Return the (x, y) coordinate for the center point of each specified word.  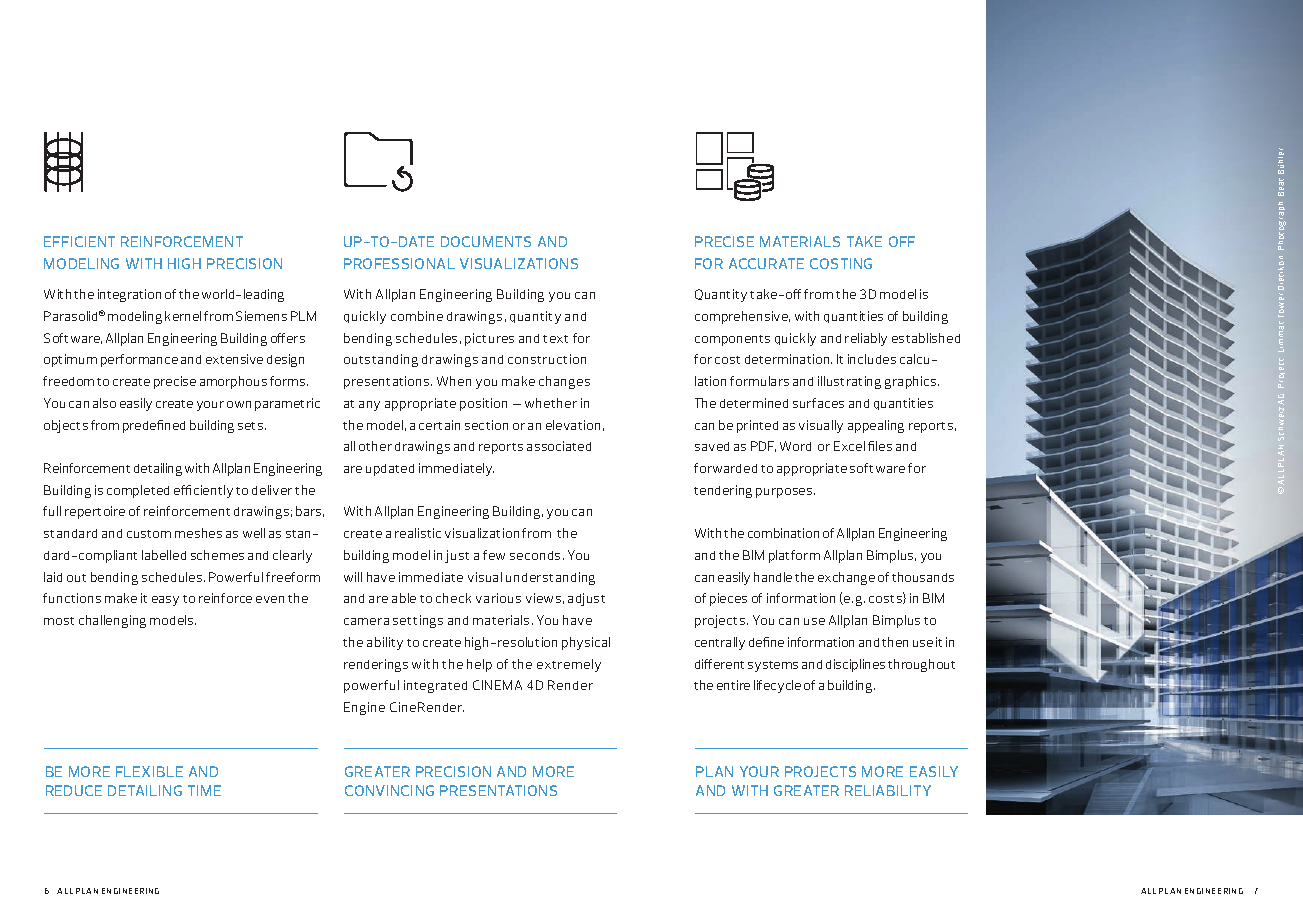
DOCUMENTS (486, 241)
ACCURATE (766, 263)
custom (149, 534)
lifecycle (777, 686)
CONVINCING (389, 790)
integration (129, 295)
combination (783, 533)
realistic (418, 533)
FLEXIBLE (149, 771)
